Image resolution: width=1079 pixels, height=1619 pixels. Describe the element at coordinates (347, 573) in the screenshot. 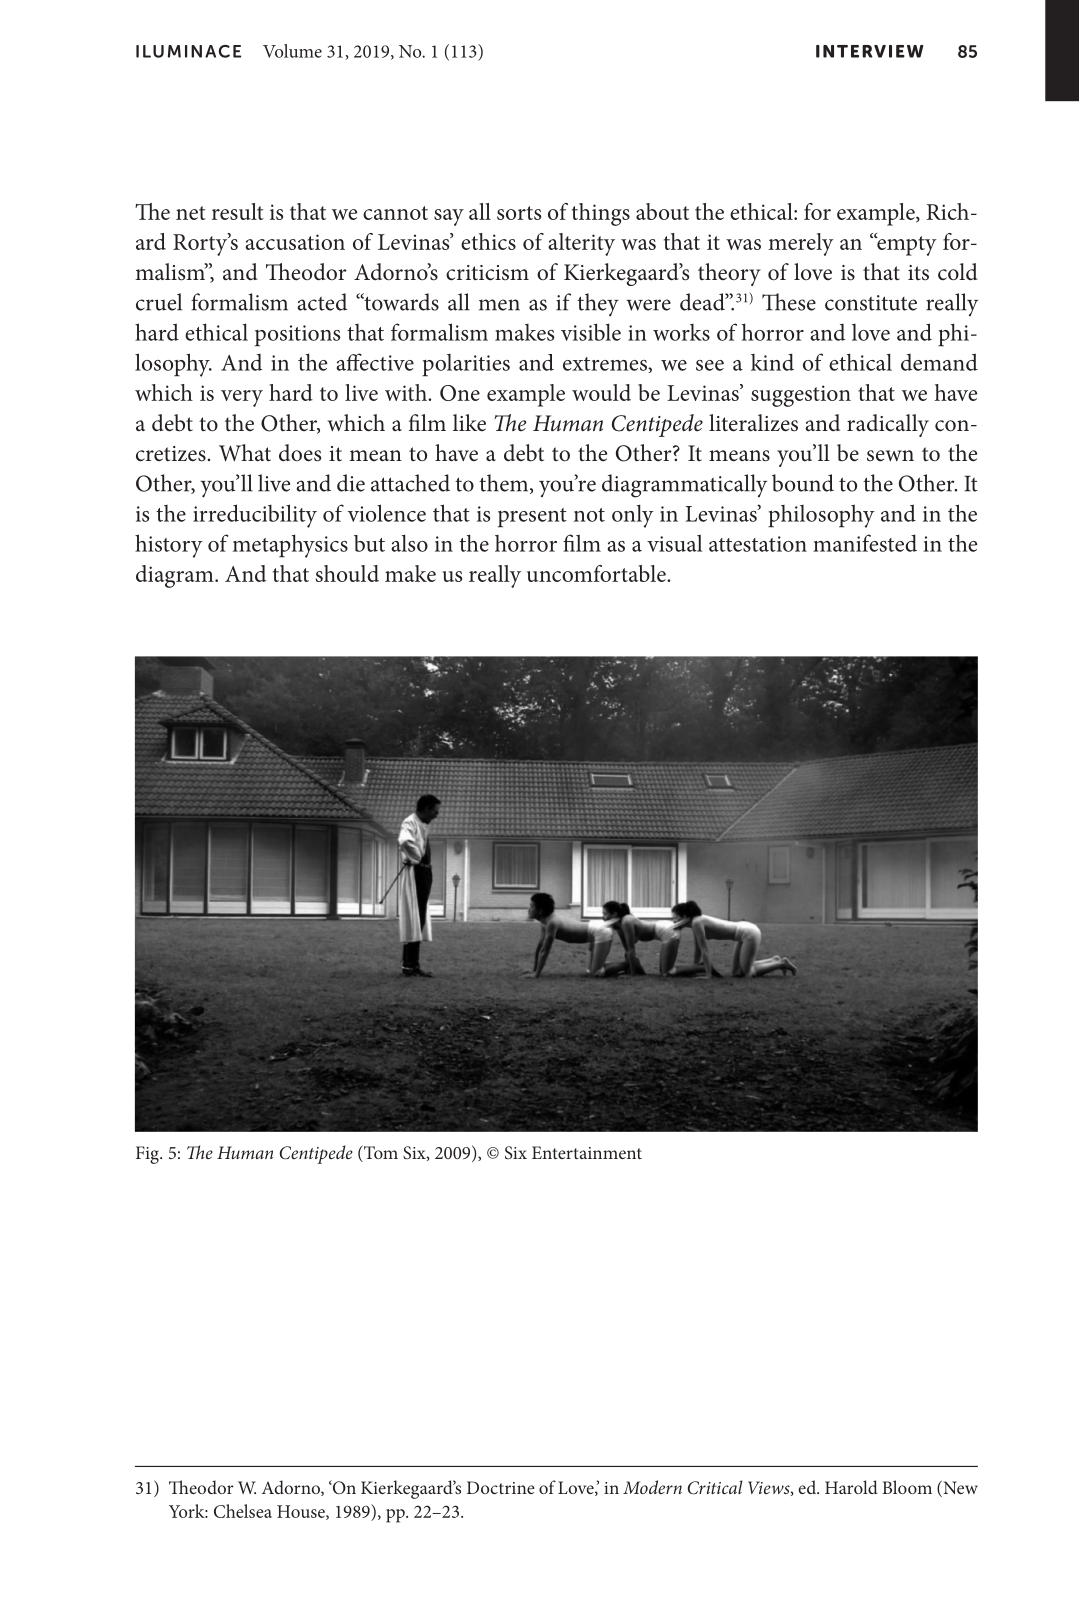

I see `should` at that location.
